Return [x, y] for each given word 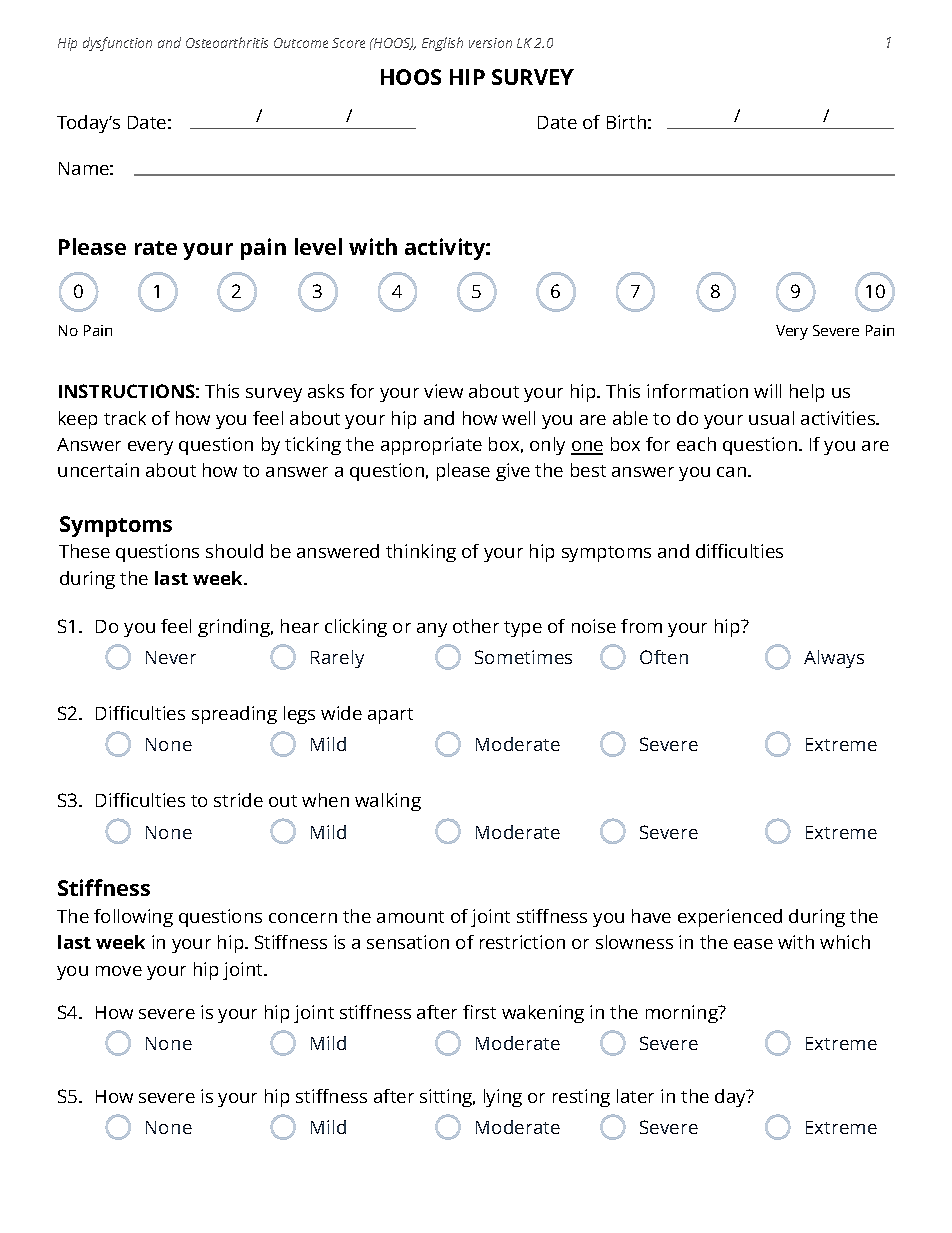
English [442, 44]
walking [388, 802]
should [234, 551]
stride [238, 800]
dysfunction [117, 44]
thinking [421, 553]
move [119, 971]
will [767, 391]
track [125, 418]
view [443, 391]
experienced [730, 918]
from [641, 626]
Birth [626, 122]
